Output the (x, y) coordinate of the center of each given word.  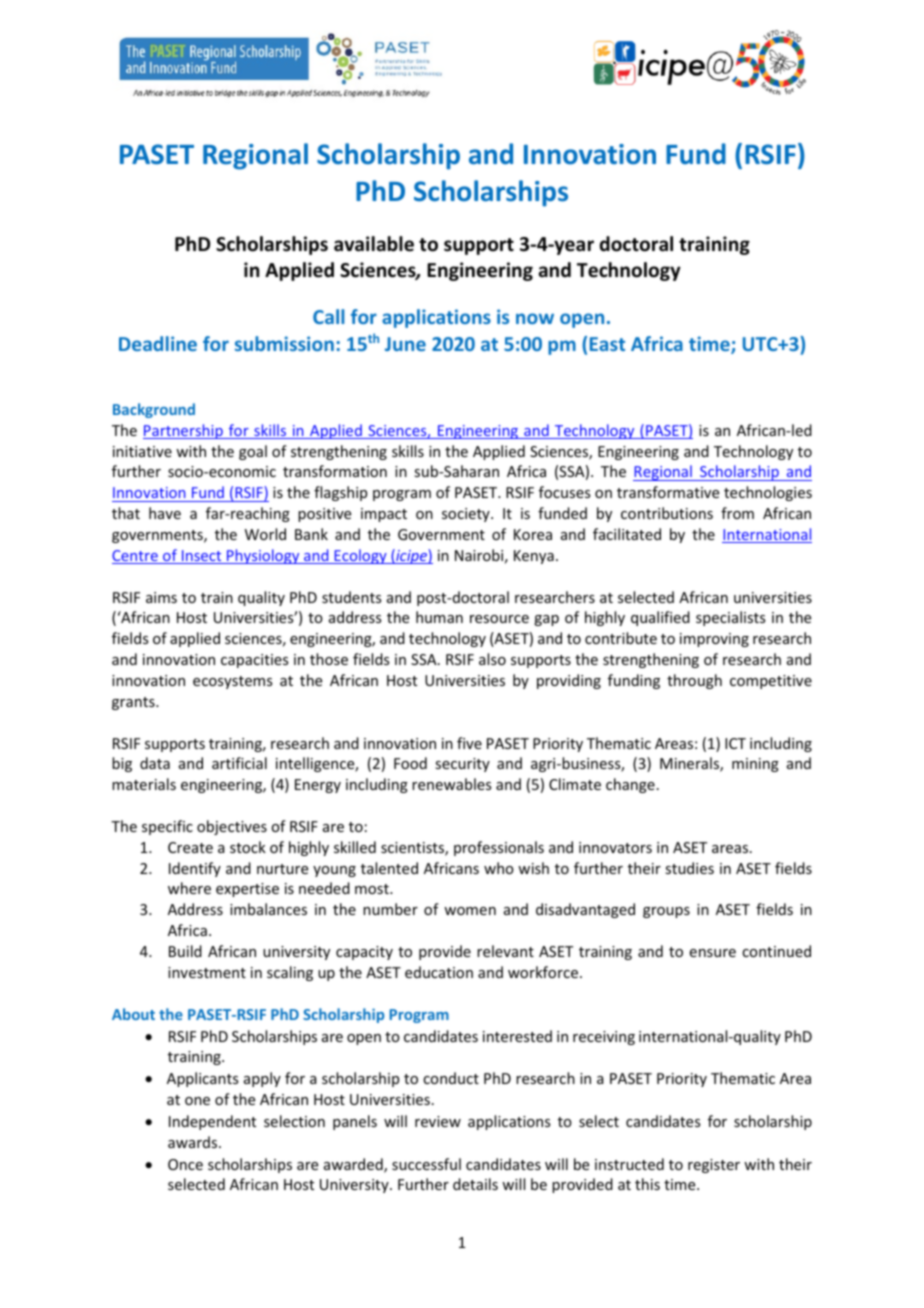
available (374, 244)
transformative (668, 492)
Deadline (158, 343)
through (694, 681)
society (467, 515)
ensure (713, 953)
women (470, 911)
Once (185, 1164)
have (165, 513)
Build (185, 951)
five (469, 743)
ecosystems (232, 682)
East (607, 344)
